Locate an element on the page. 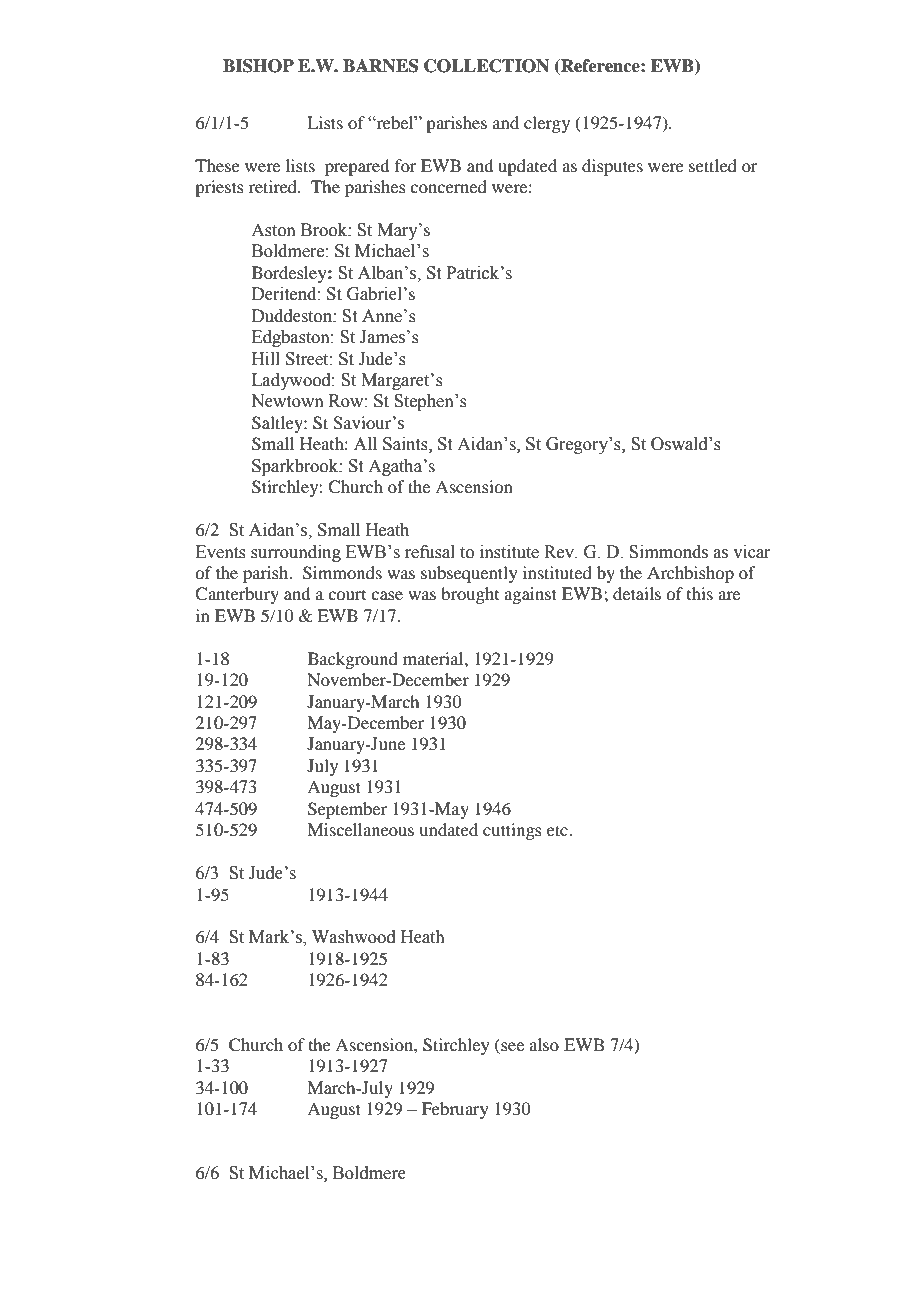 Image resolution: width=924 pixels, height=1308 pixels. disputes is located at coordinates (612, 167).
